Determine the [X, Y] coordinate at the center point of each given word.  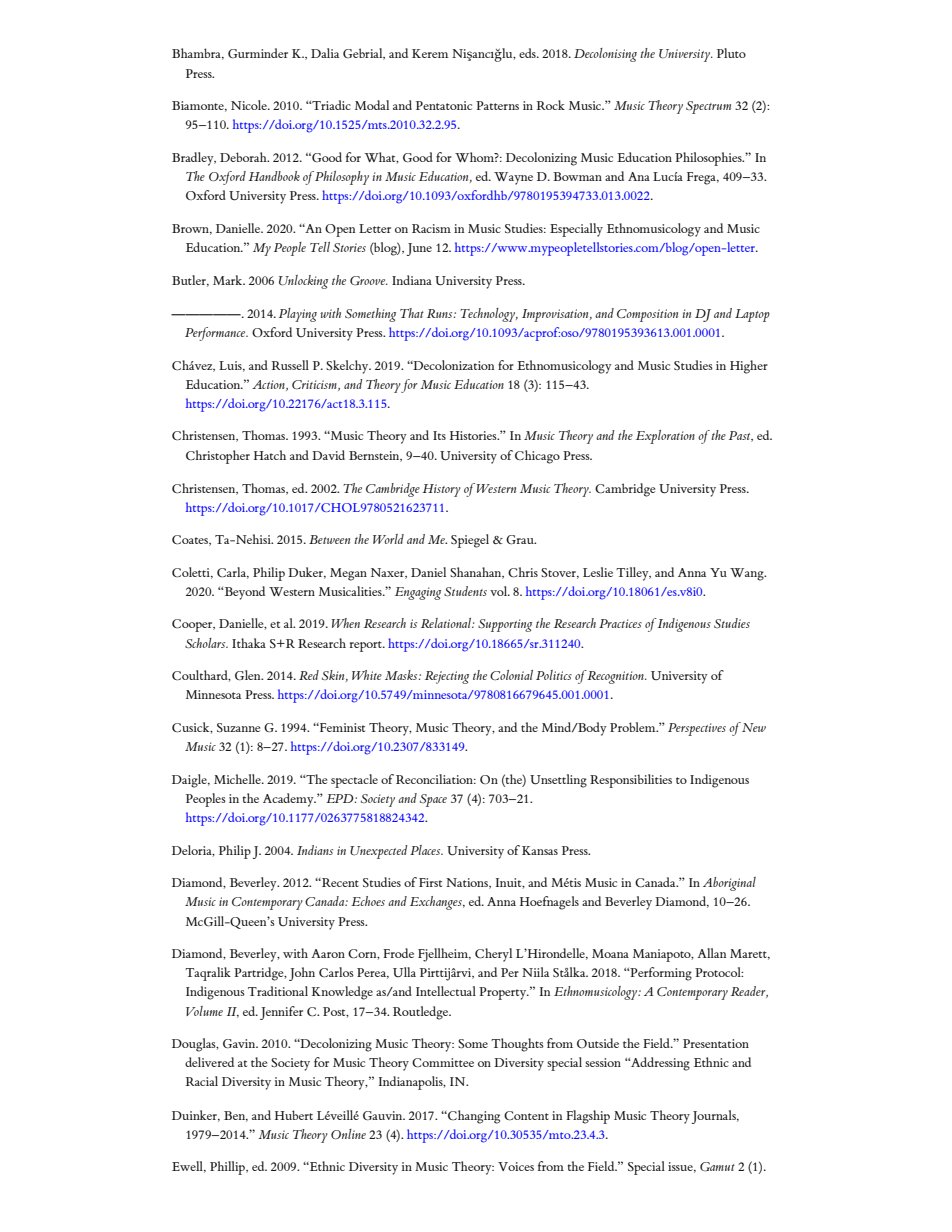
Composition [647, 315]
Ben [236, 1116]
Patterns [497, 105]
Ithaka [249, 643]
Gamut [717, 1166]
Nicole [250, 105]
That [412, 313]
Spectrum [708, 107]
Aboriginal [729, 884]
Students [465, 591]
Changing [473, 1117]
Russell [290, 365]
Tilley [633, 574]
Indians [315, 850]
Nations [468, 883]
